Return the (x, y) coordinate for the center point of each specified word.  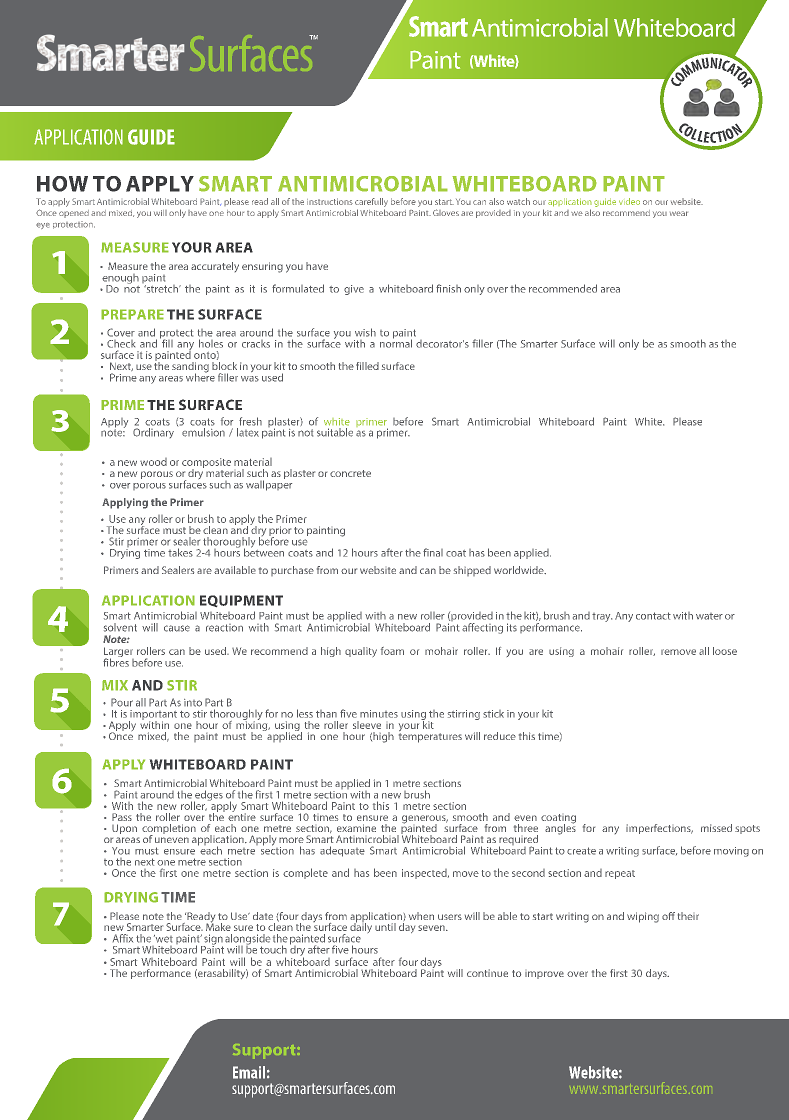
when (421, 916)
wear (679, 213)
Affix (123, 938)
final (433, 552)
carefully (371, 202)
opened (74, 214)
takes (180, 552)
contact (653, 616)
